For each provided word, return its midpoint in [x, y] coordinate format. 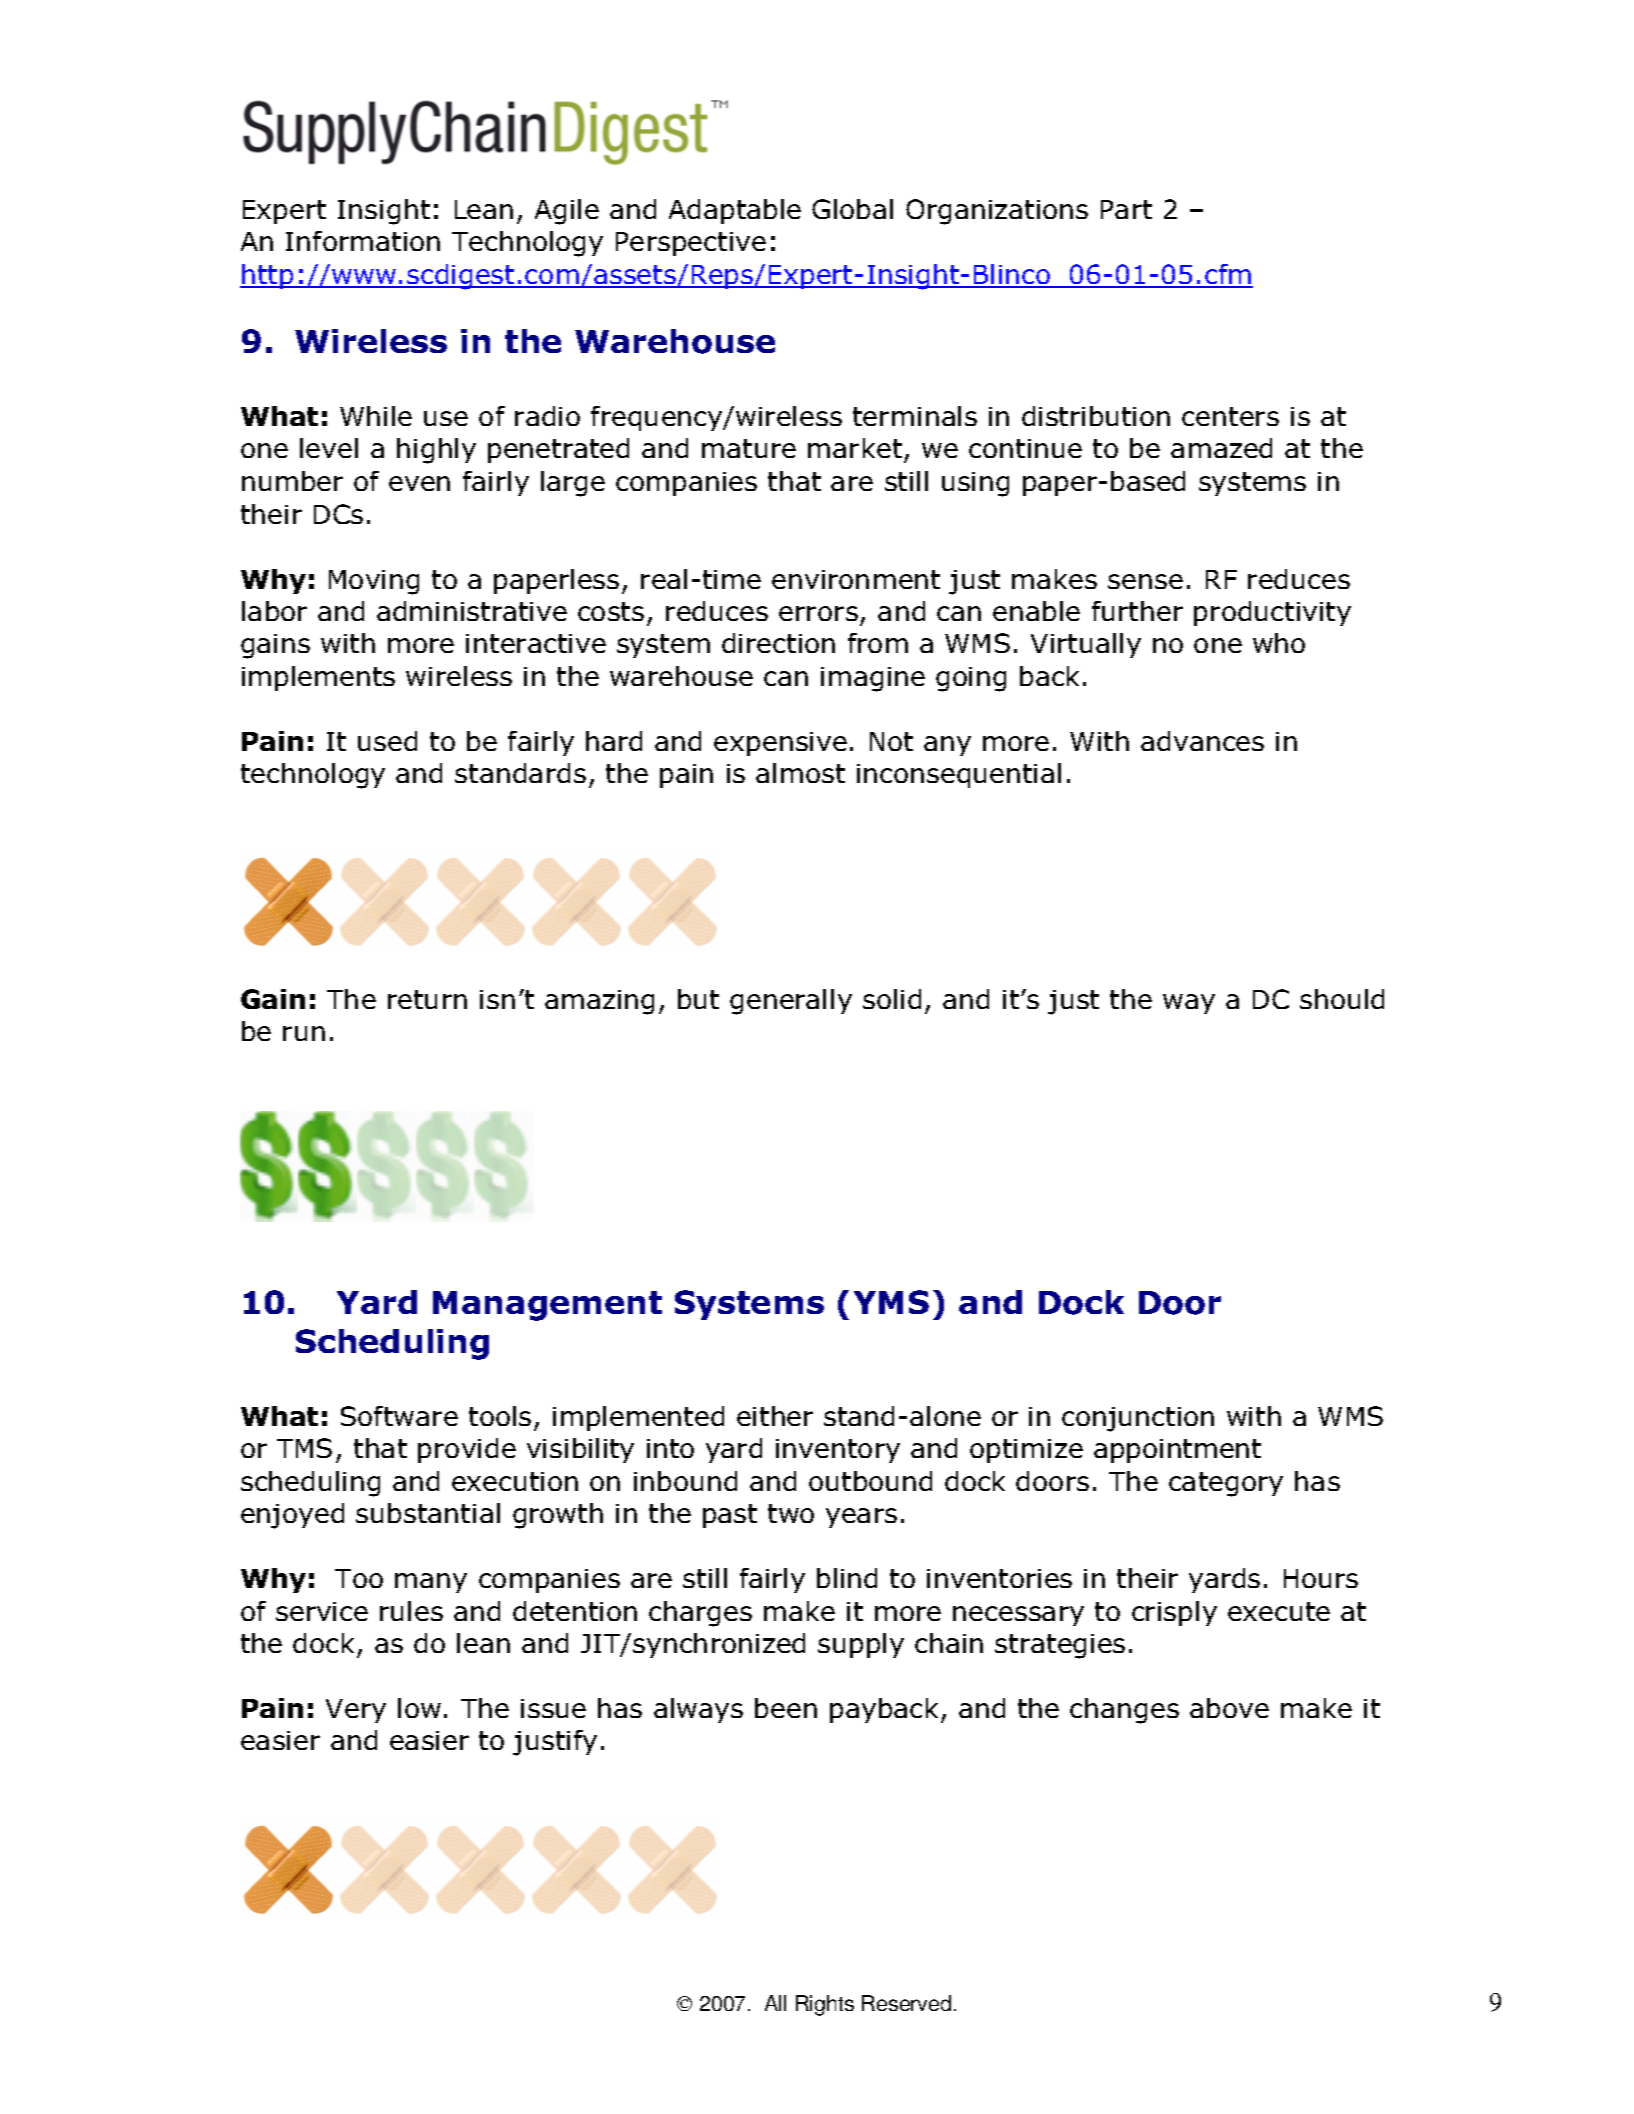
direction [778, 643]
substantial [428, 1513]
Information [363, 241]
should [1342, 999]
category [1226, 1484]
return [427, 999]
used [387, 741]
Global [852, 209]
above [1229, 1708]
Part [1126, 209]
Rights [825, 2005]
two [791, 1513]
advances [1202, 741]
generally [791, 1002]
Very [356, 1711]
